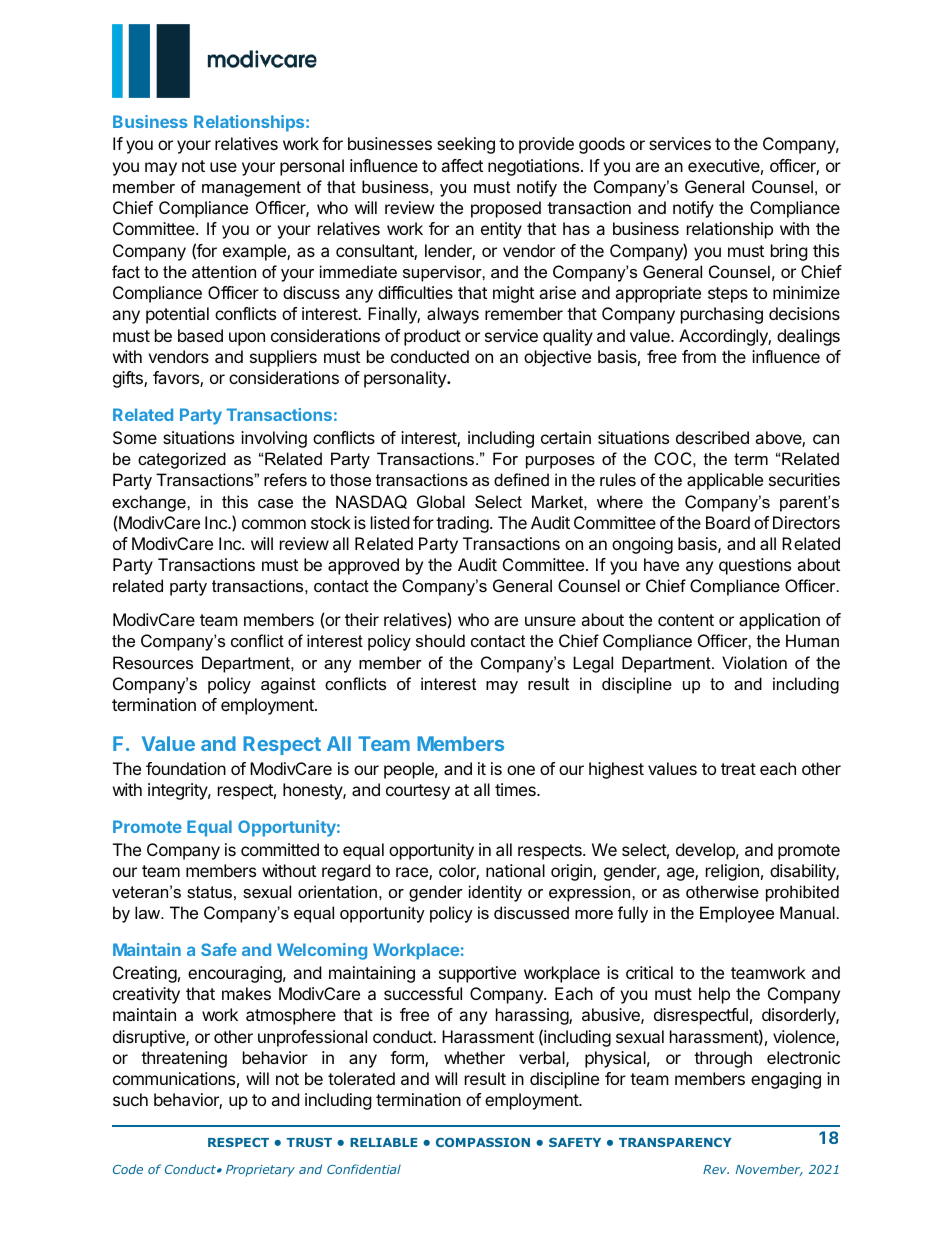 The image size is (952, 1233). Describe the element at coordinates (789, 252) in the page. I see `bring` at that location.
